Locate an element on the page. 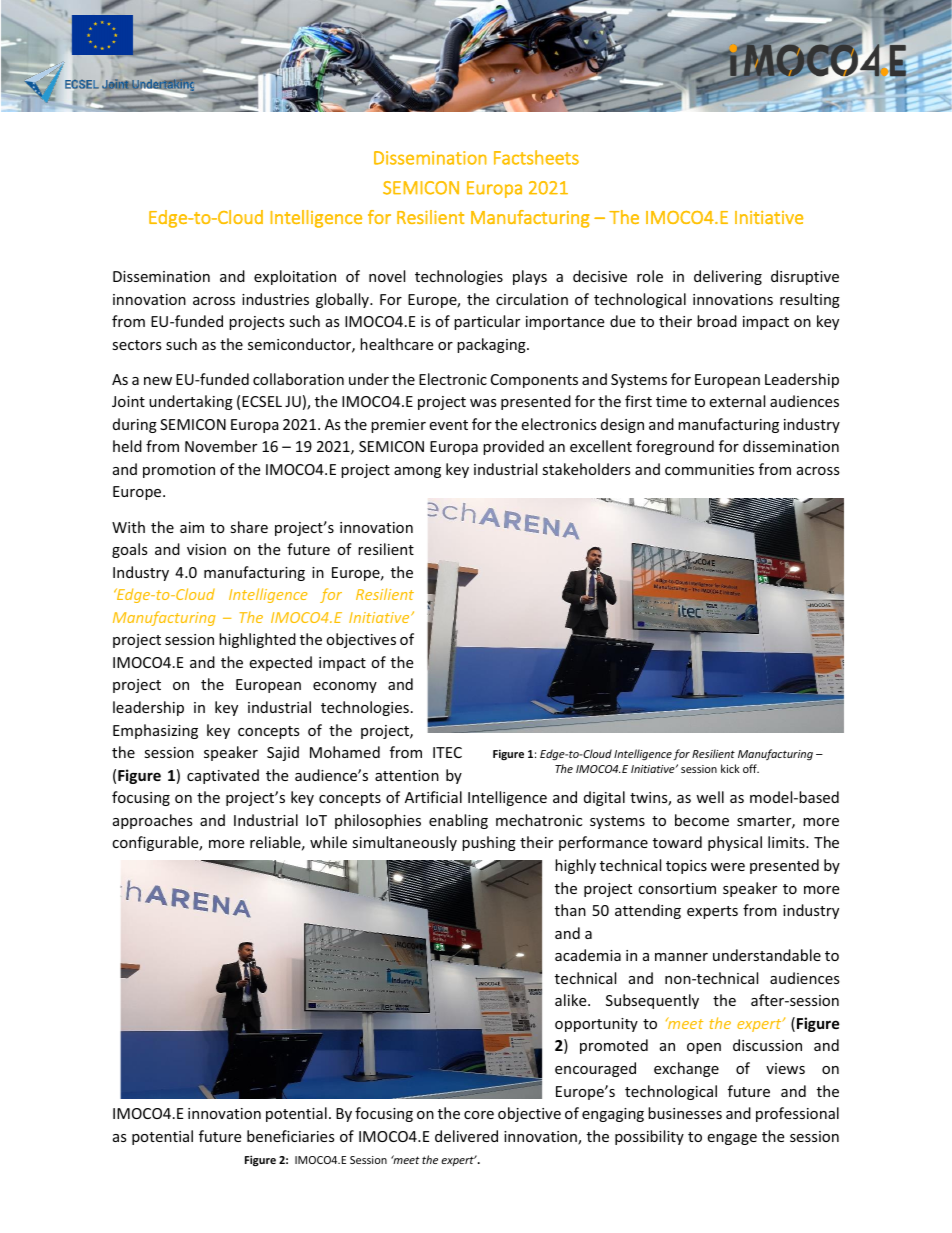  approaches is located at coordinates (153, 821).
